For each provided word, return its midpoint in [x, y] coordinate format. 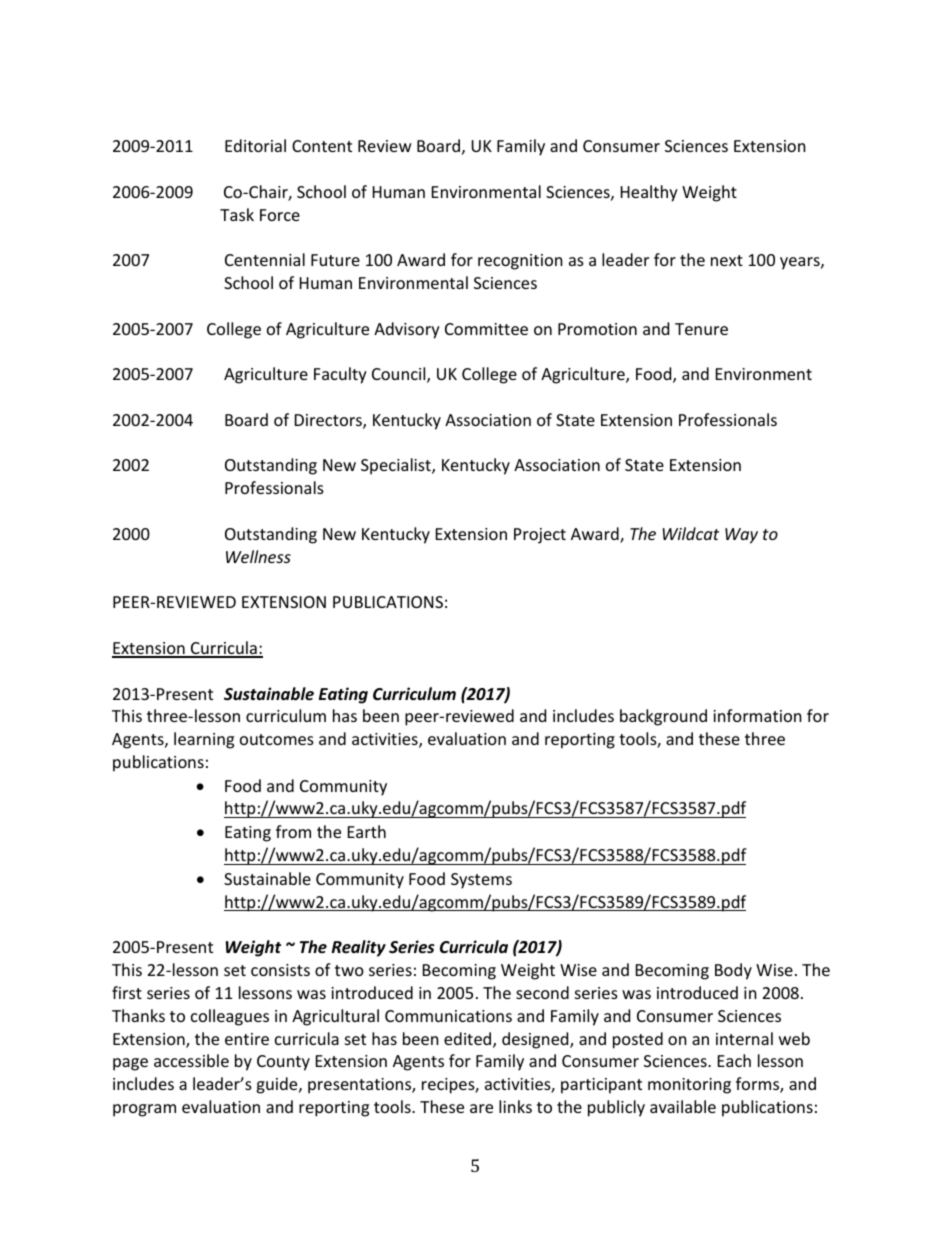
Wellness [258, 556]
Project [540, 536]
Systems [481, 881]
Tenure [701, 329]
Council [400, 375]
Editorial [255, 145]
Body [733, 971]
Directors [329, 421]
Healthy [649, 193]
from [293, 831]
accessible [191, 1060]
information [757, 715]
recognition [520, 262]
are [481, 1108]
